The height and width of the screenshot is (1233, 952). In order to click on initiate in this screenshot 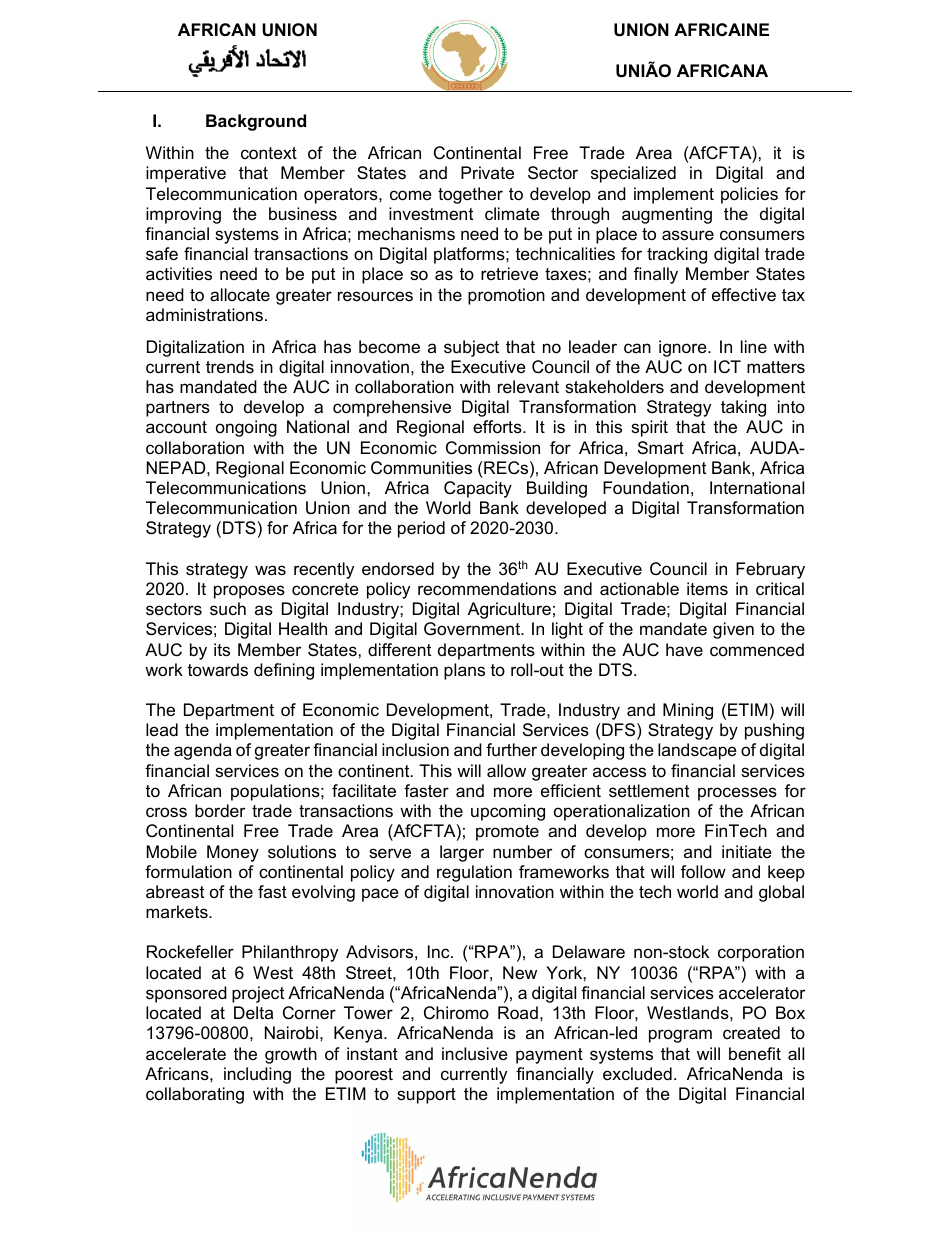, I will do `click(747, 852)`.
